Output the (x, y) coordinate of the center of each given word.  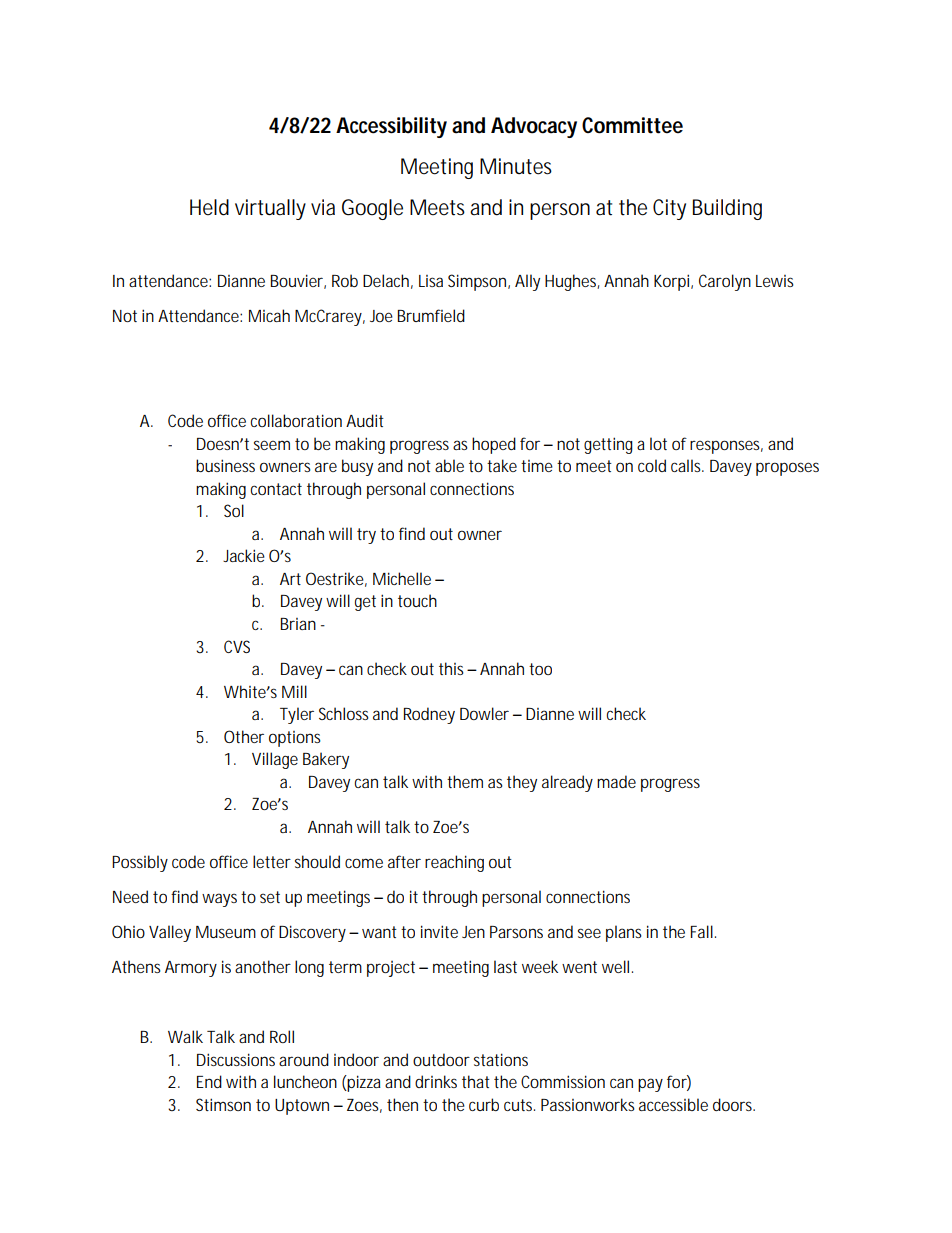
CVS (237, 646)
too (540, 669)
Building (727, 209)
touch (417, 600)
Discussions (236, 1059)
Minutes (516, 166)
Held (209, 207)
